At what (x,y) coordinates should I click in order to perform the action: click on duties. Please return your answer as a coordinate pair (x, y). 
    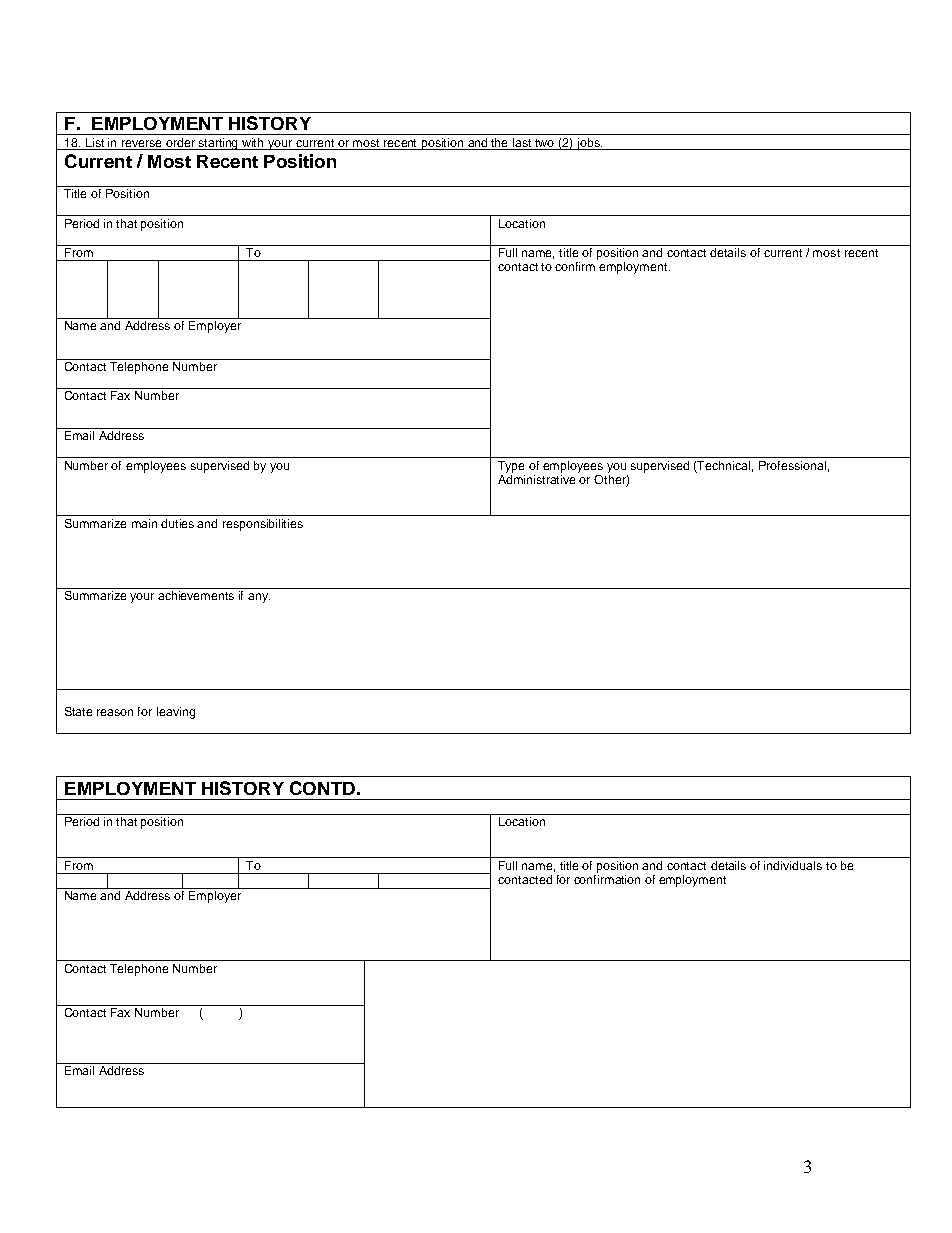
    Looking at the image, I should click on (177, 523).
